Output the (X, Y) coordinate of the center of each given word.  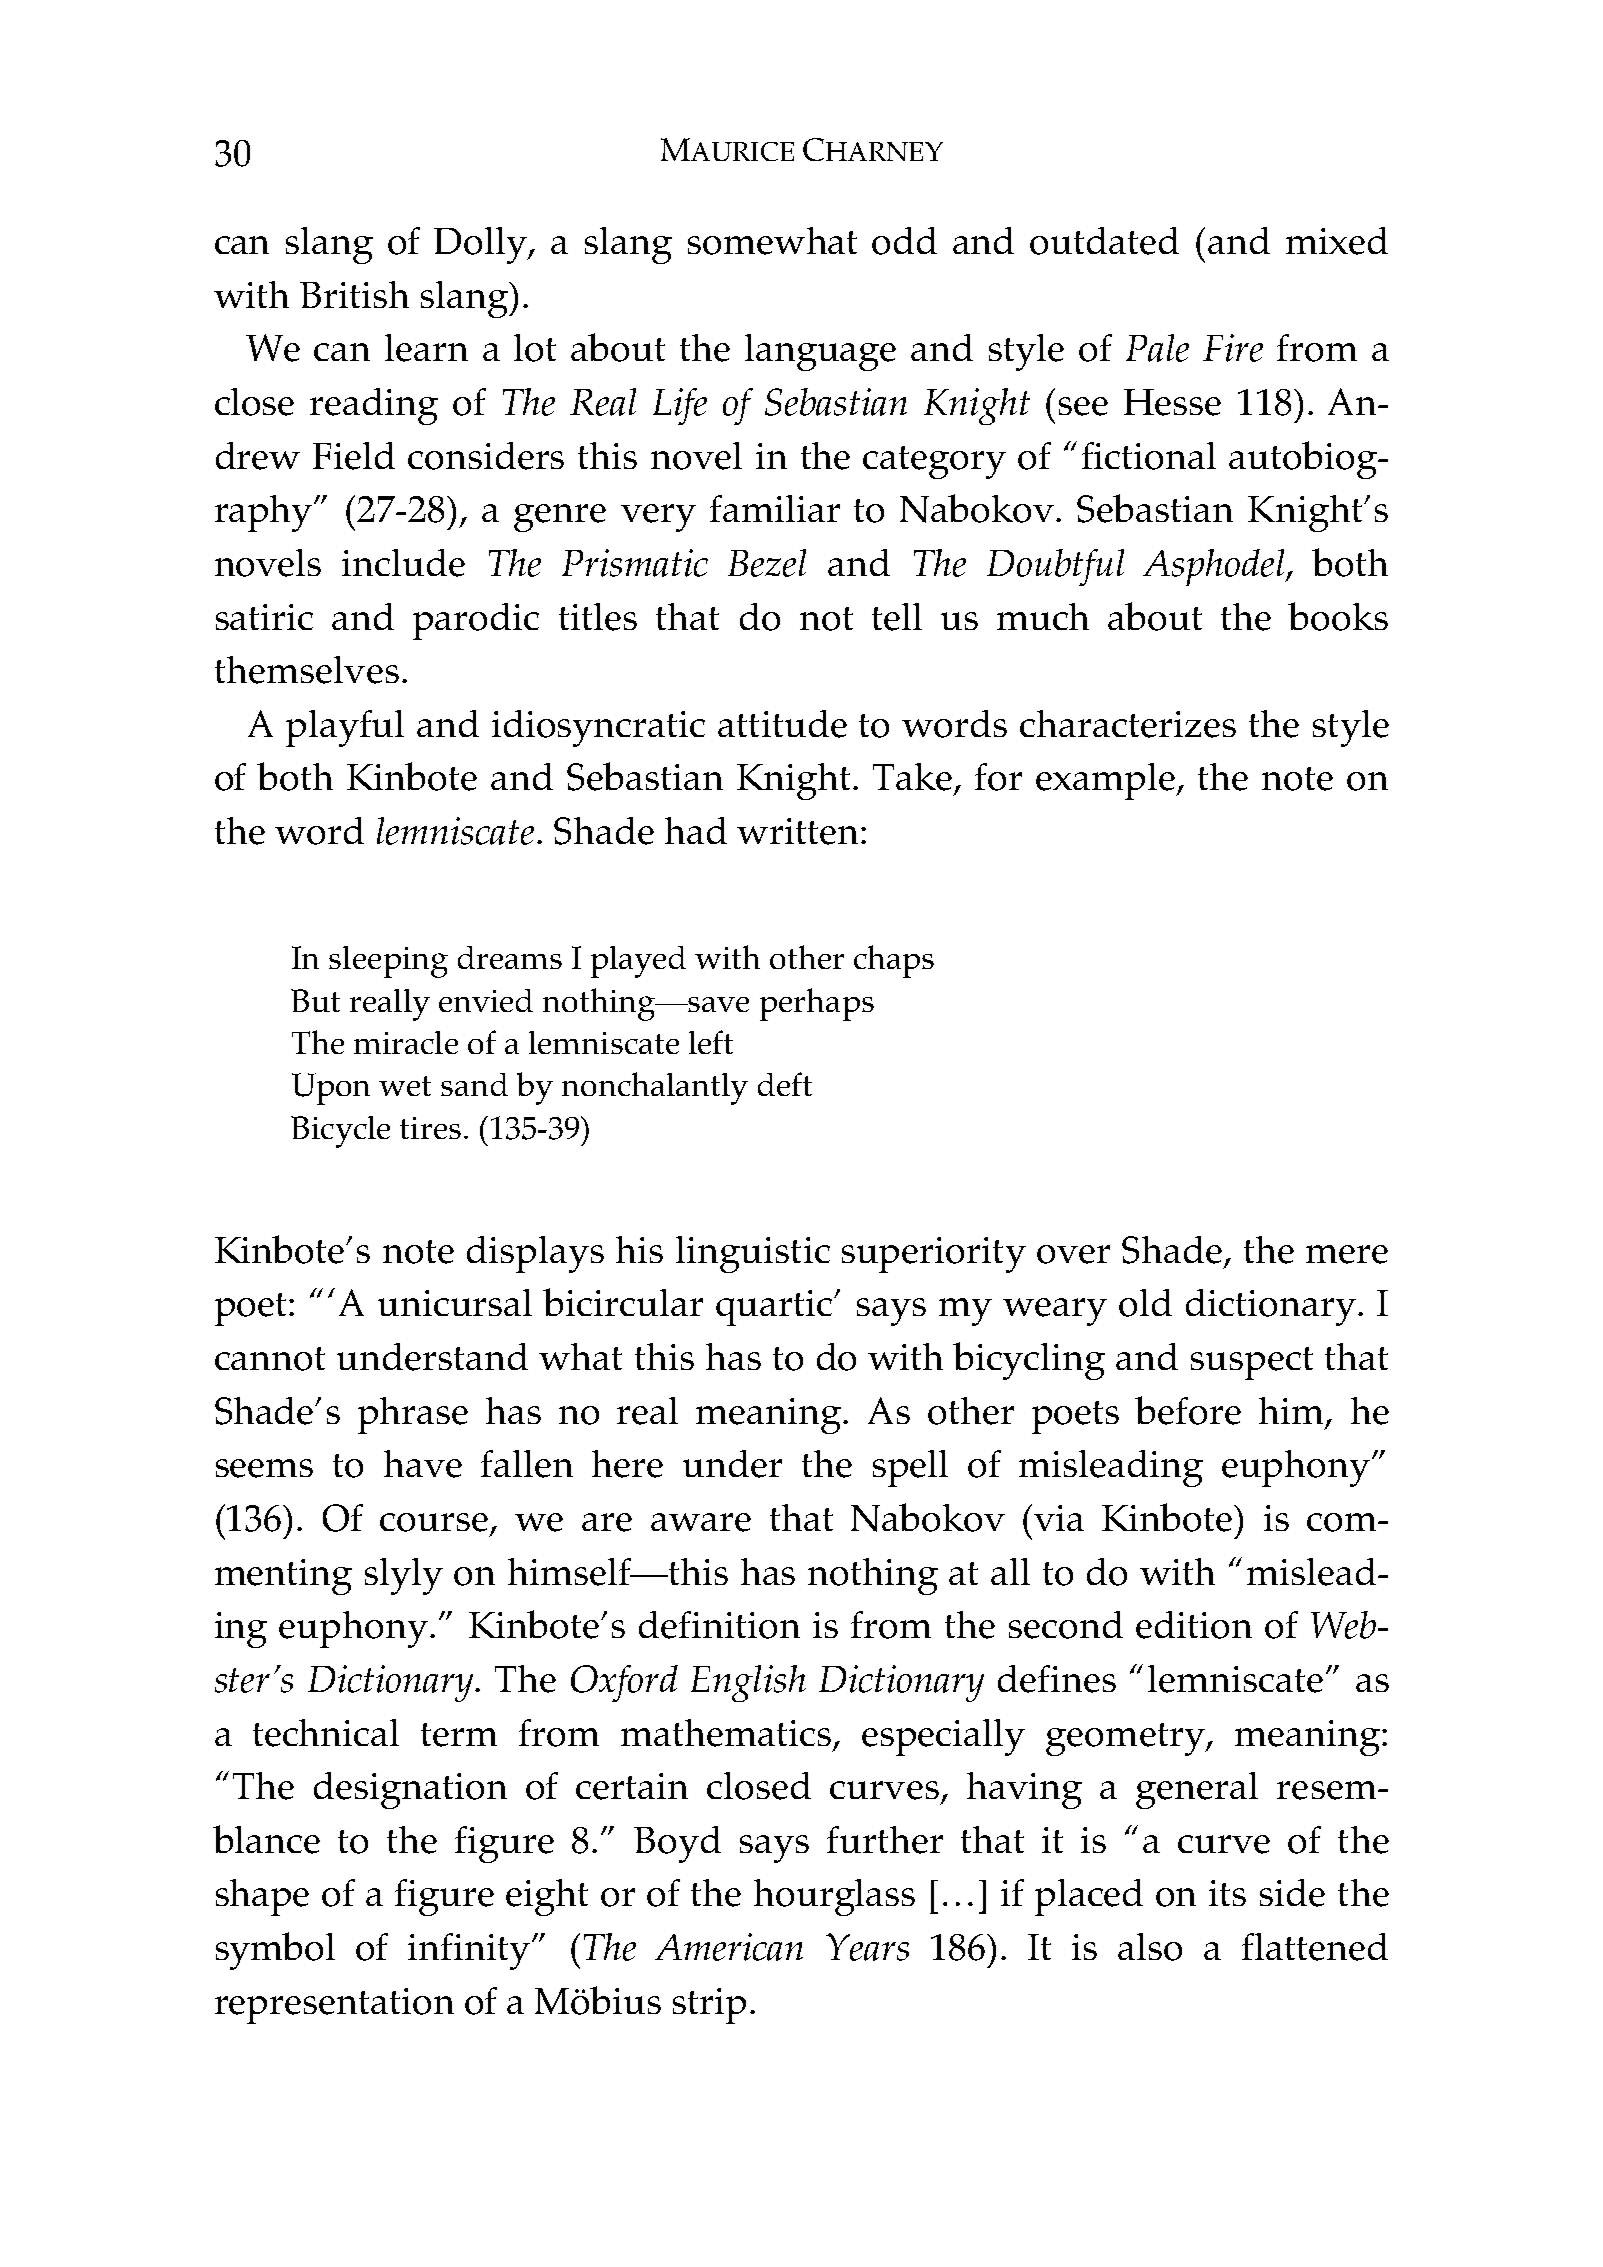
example (1106, 781)
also (1150, 1947)
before (1188, 1410)
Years (867, 1947)
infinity (470, 1951)
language (820, 352)
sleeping (388, 962)
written (797, 831)
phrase (413, 1415)
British (354, 294)
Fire (1233, 348)
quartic (775, 1308)
